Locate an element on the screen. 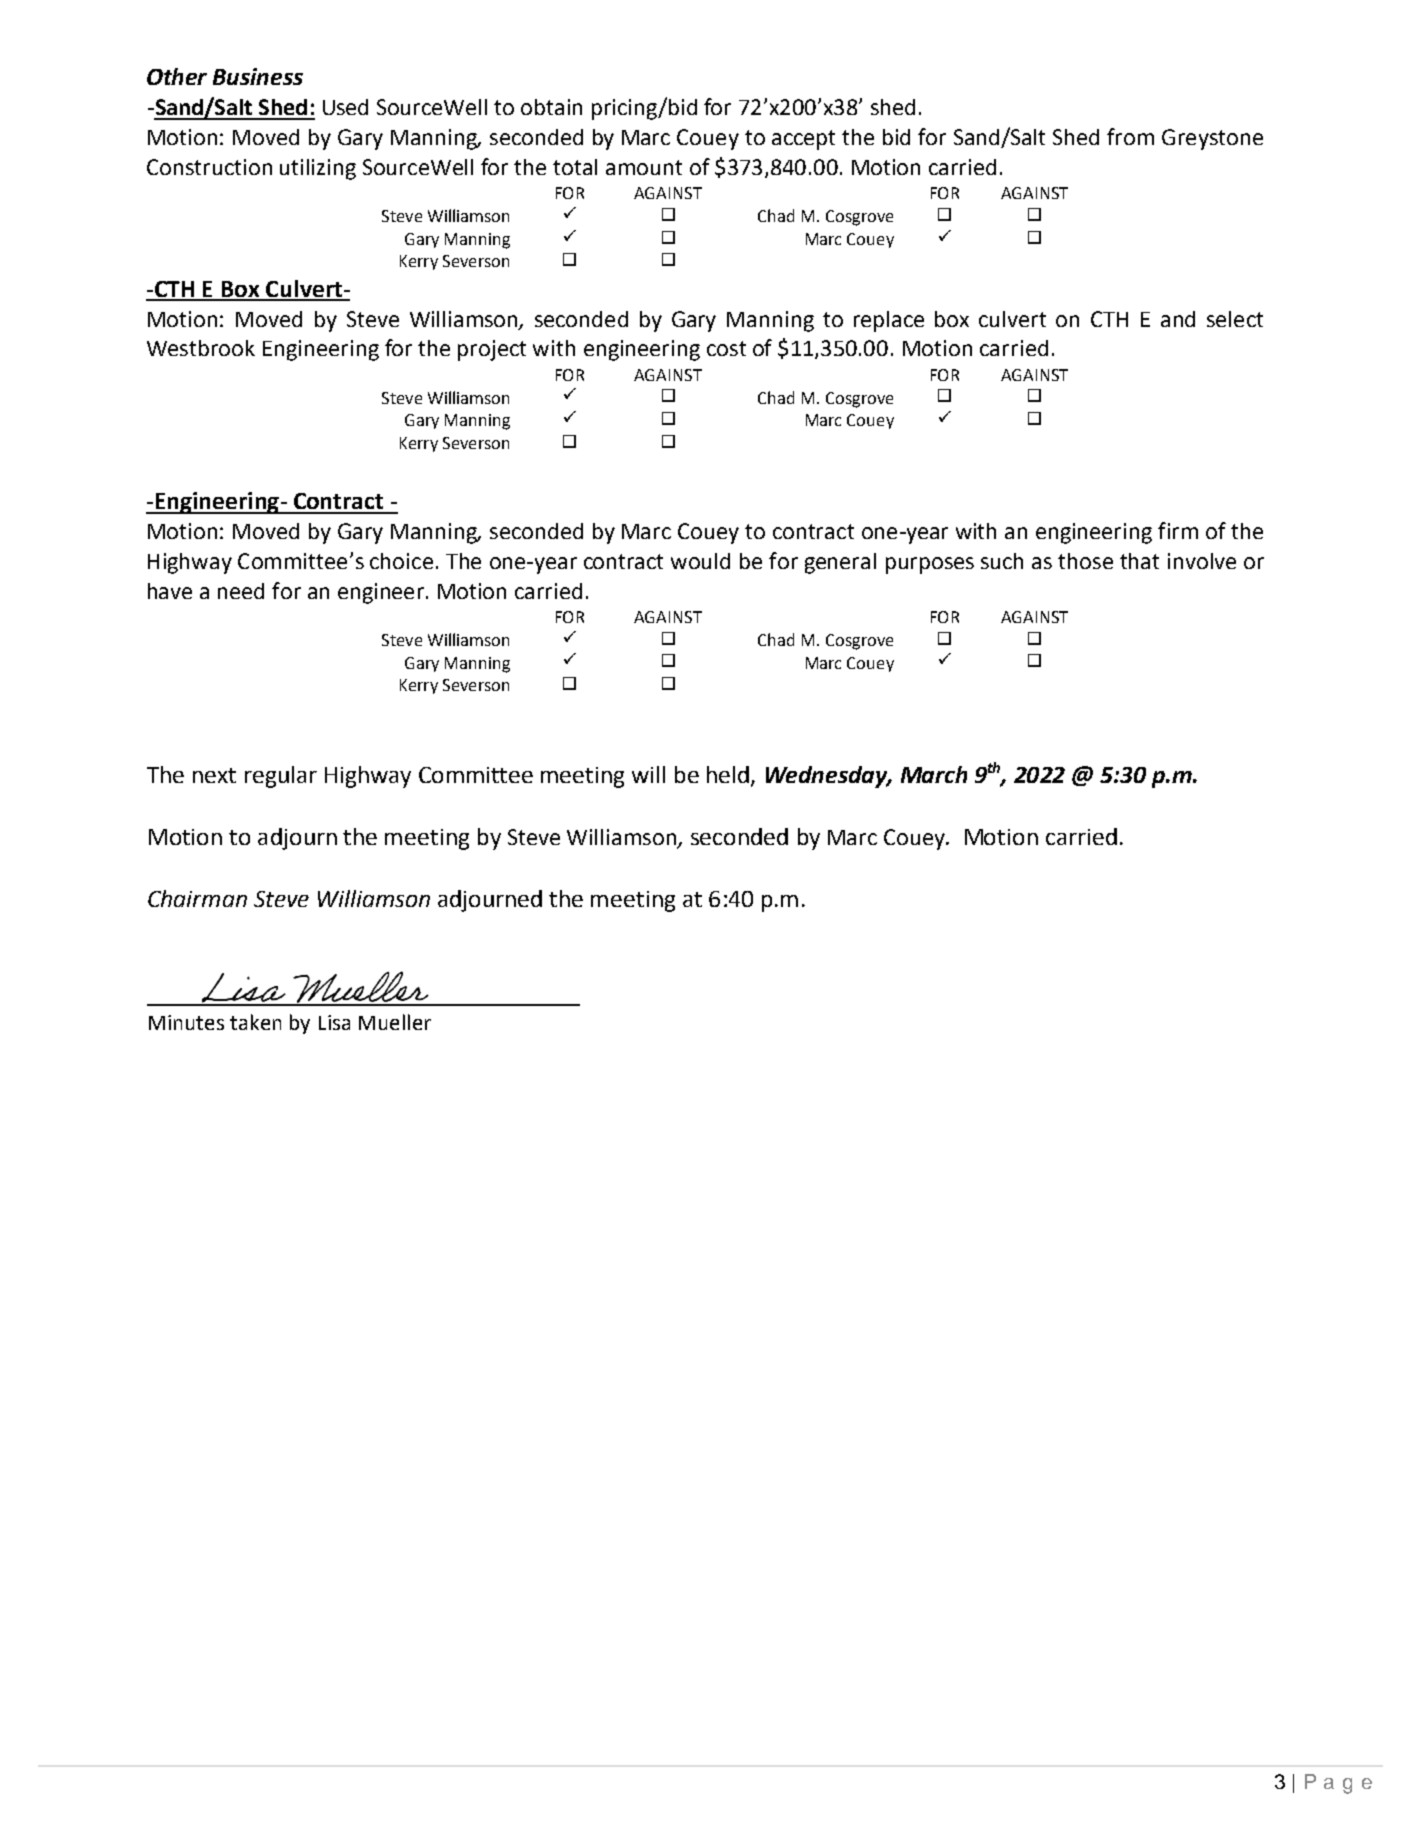 This screenshot has width=1421, height=1839. those is located at coordinates (1085, 561).
